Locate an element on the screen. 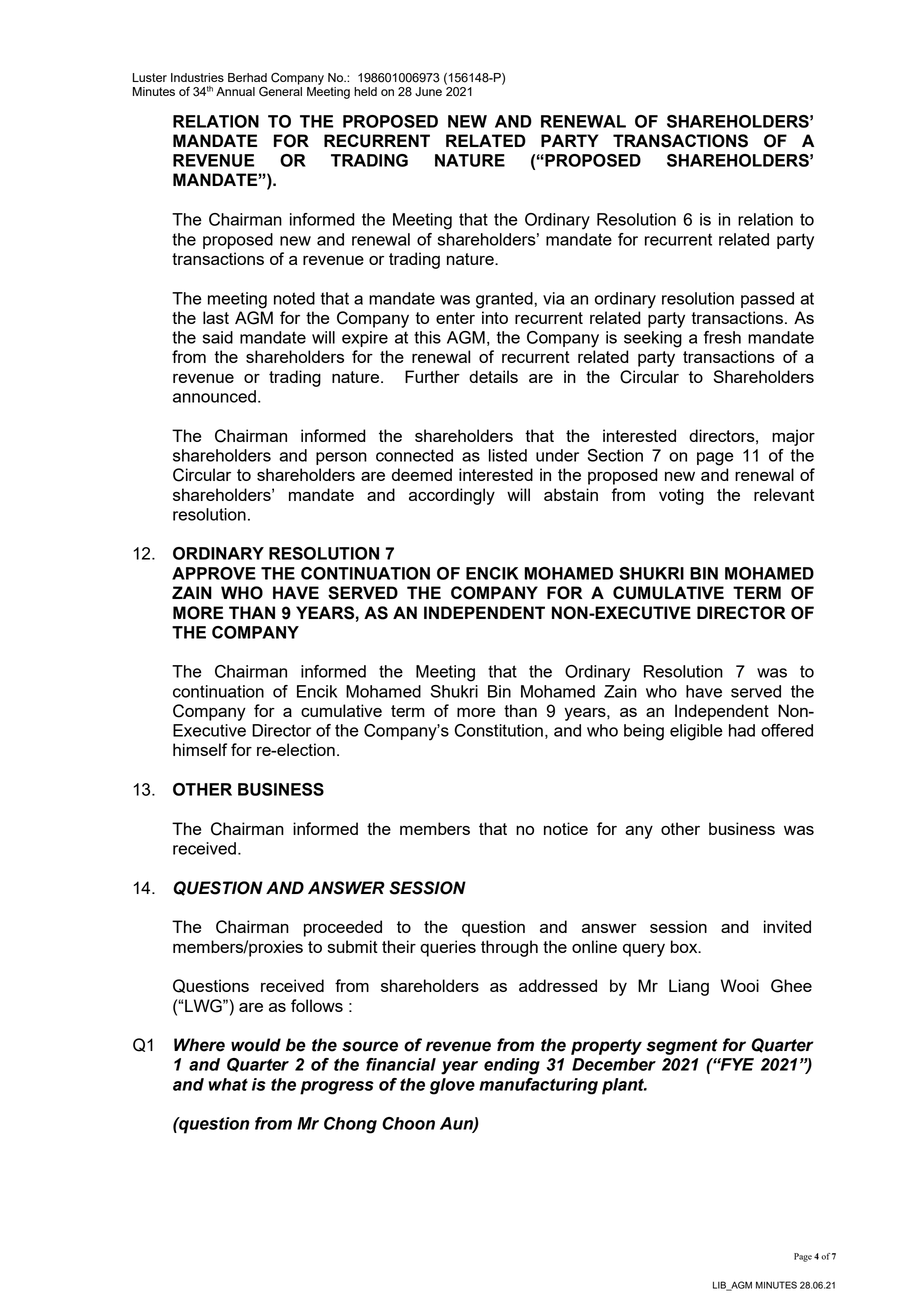 This screenshot has height=1308, width=924. himself is located at coordinates (200, 749).
